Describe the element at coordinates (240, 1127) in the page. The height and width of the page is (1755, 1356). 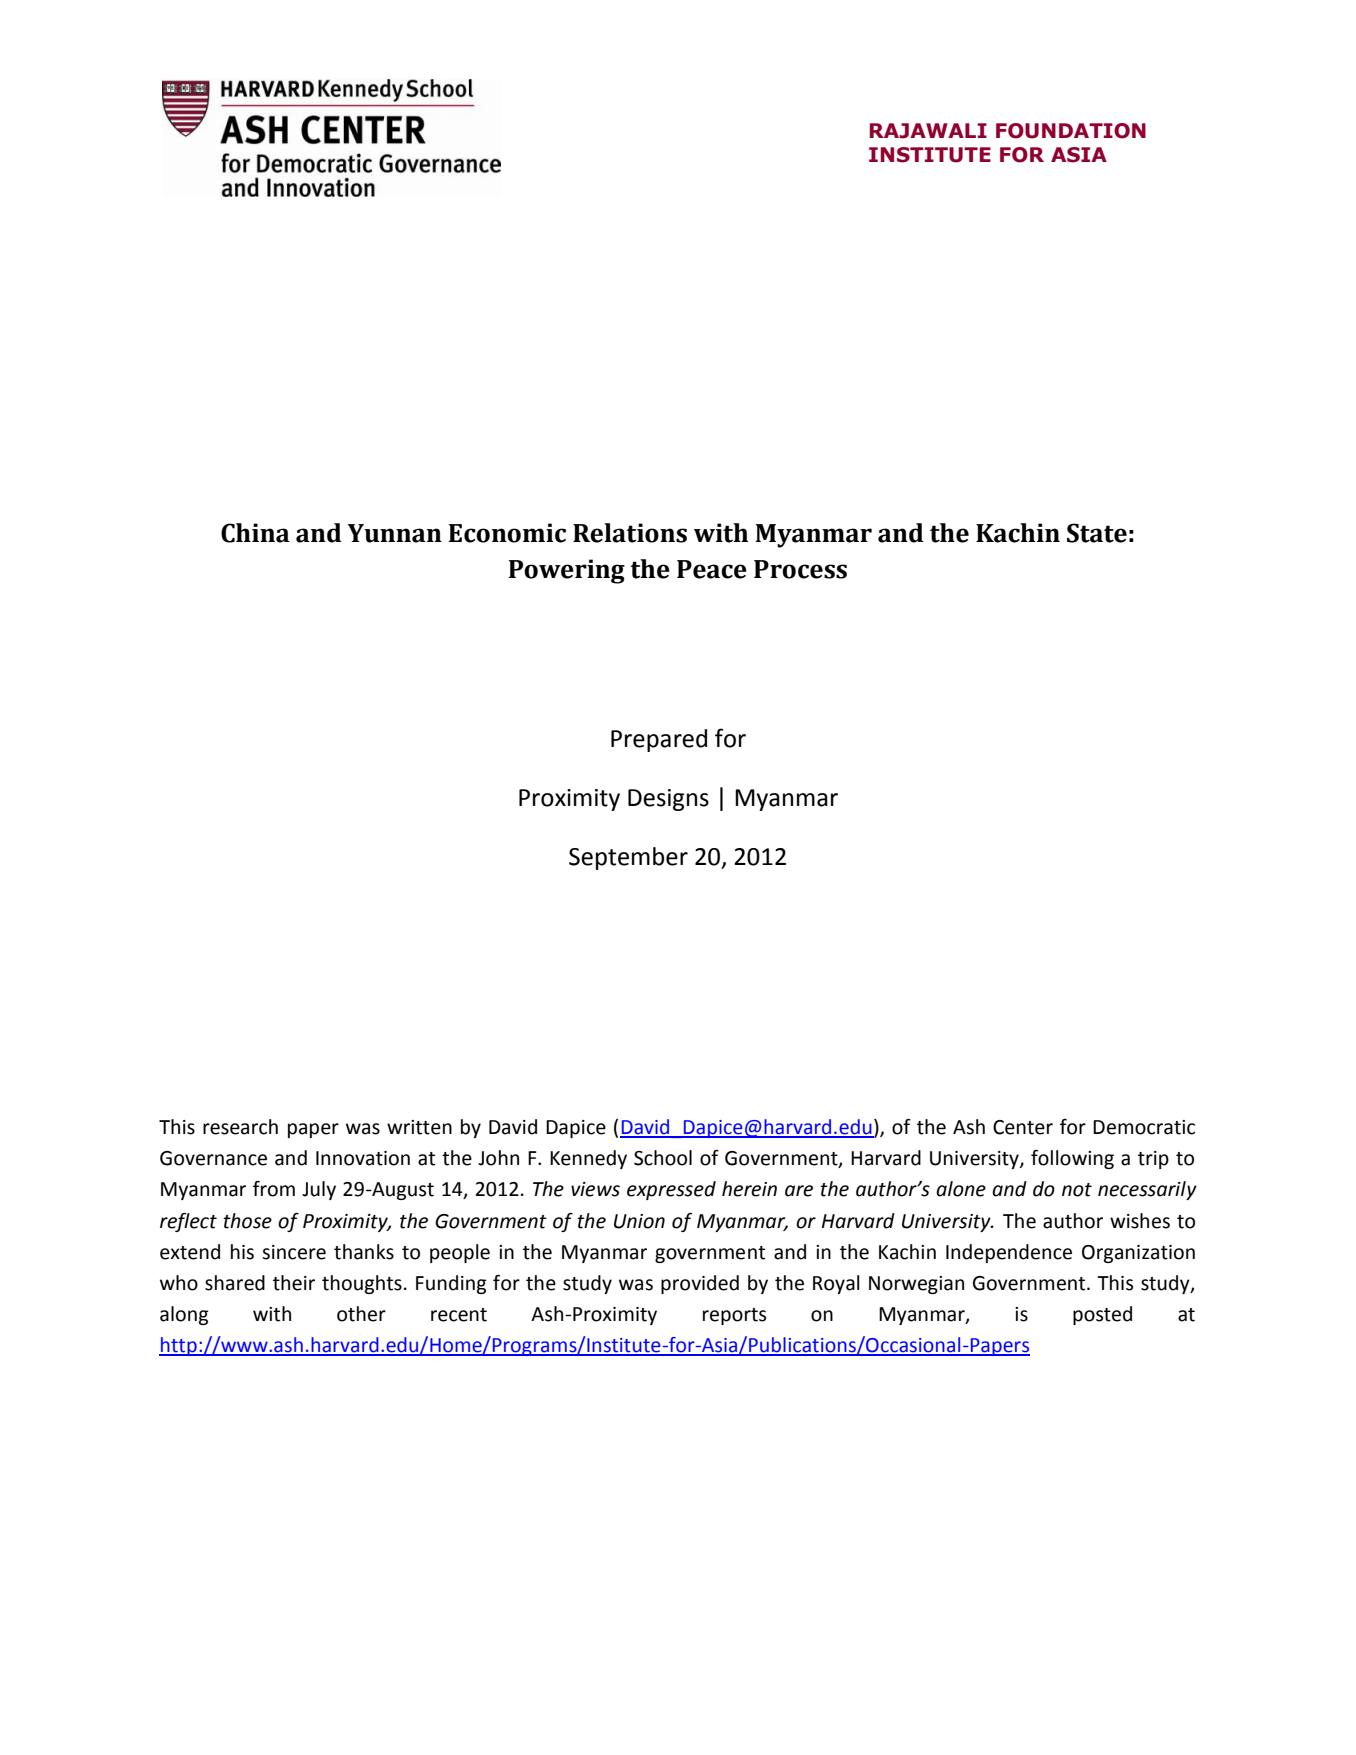
I see `research` at that location.
